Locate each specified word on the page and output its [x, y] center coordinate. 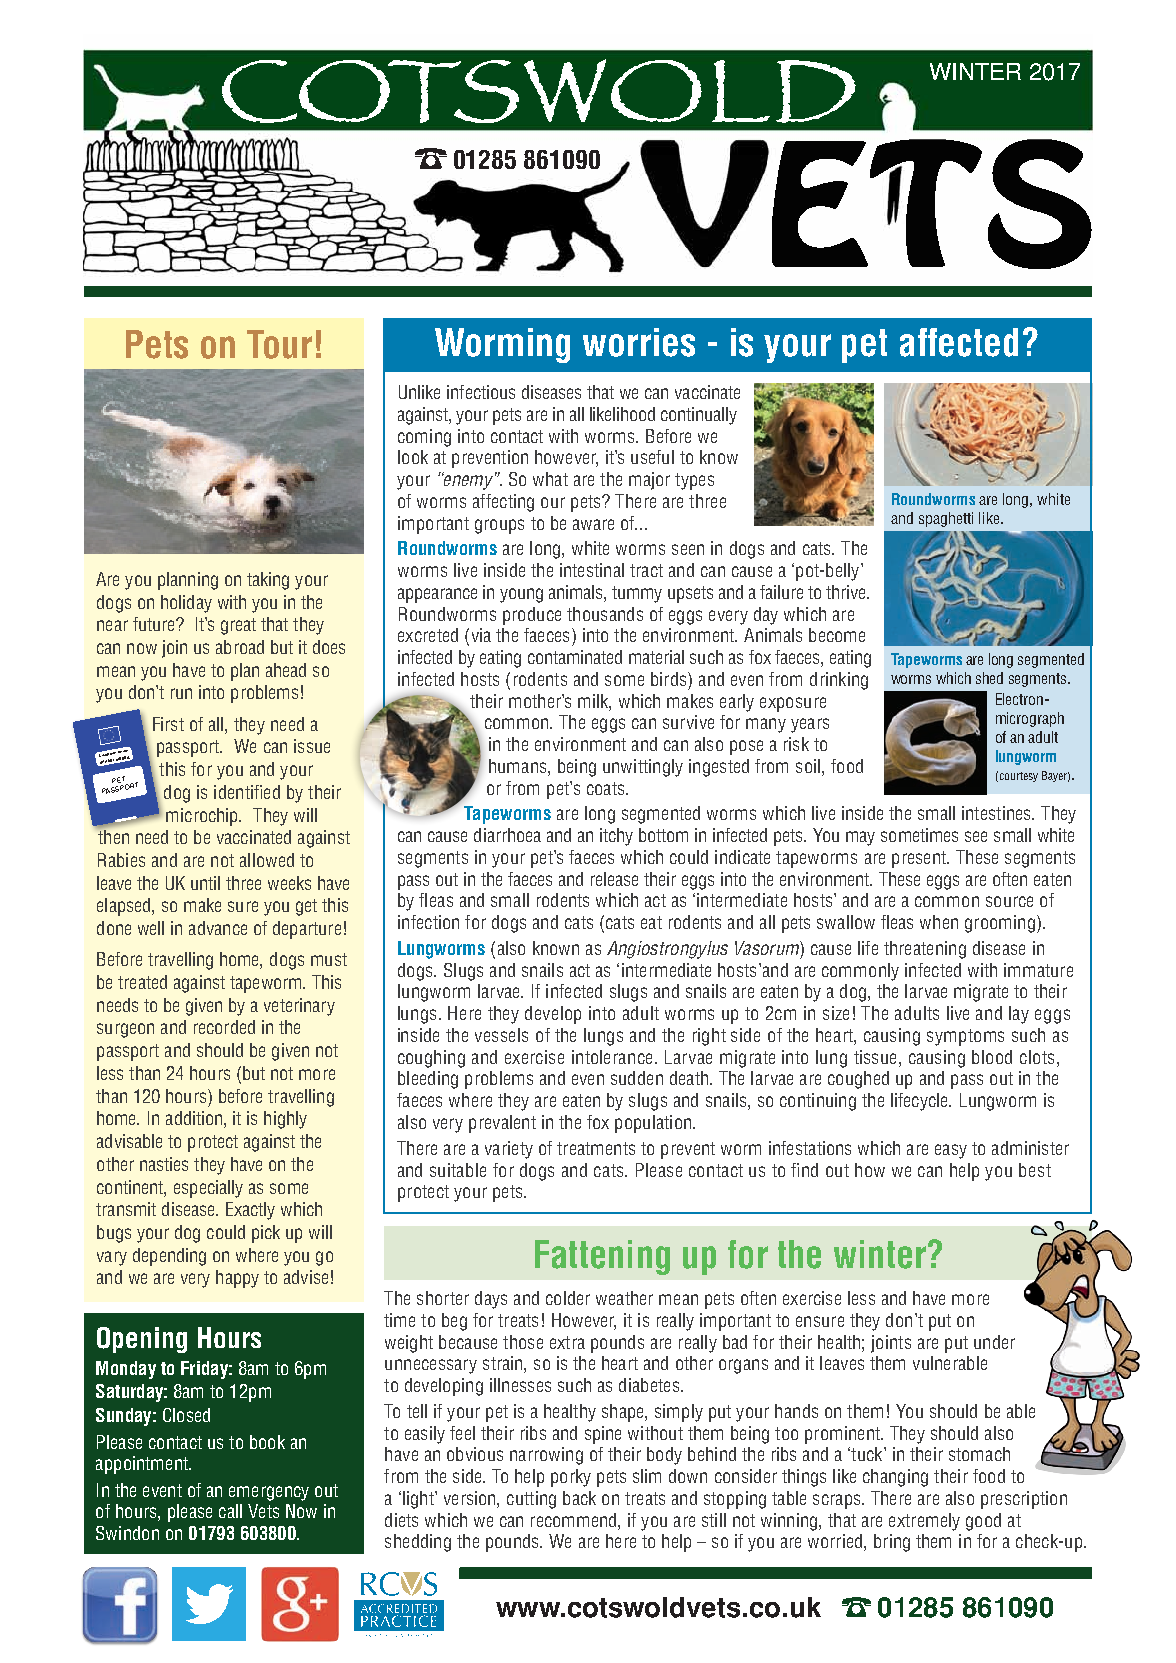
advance [218, 928]
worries [639, 342]
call [230, 1511]
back [579, 1498]
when [939, 922]
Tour [279, 344]
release [614, 879]
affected [959, 342]
